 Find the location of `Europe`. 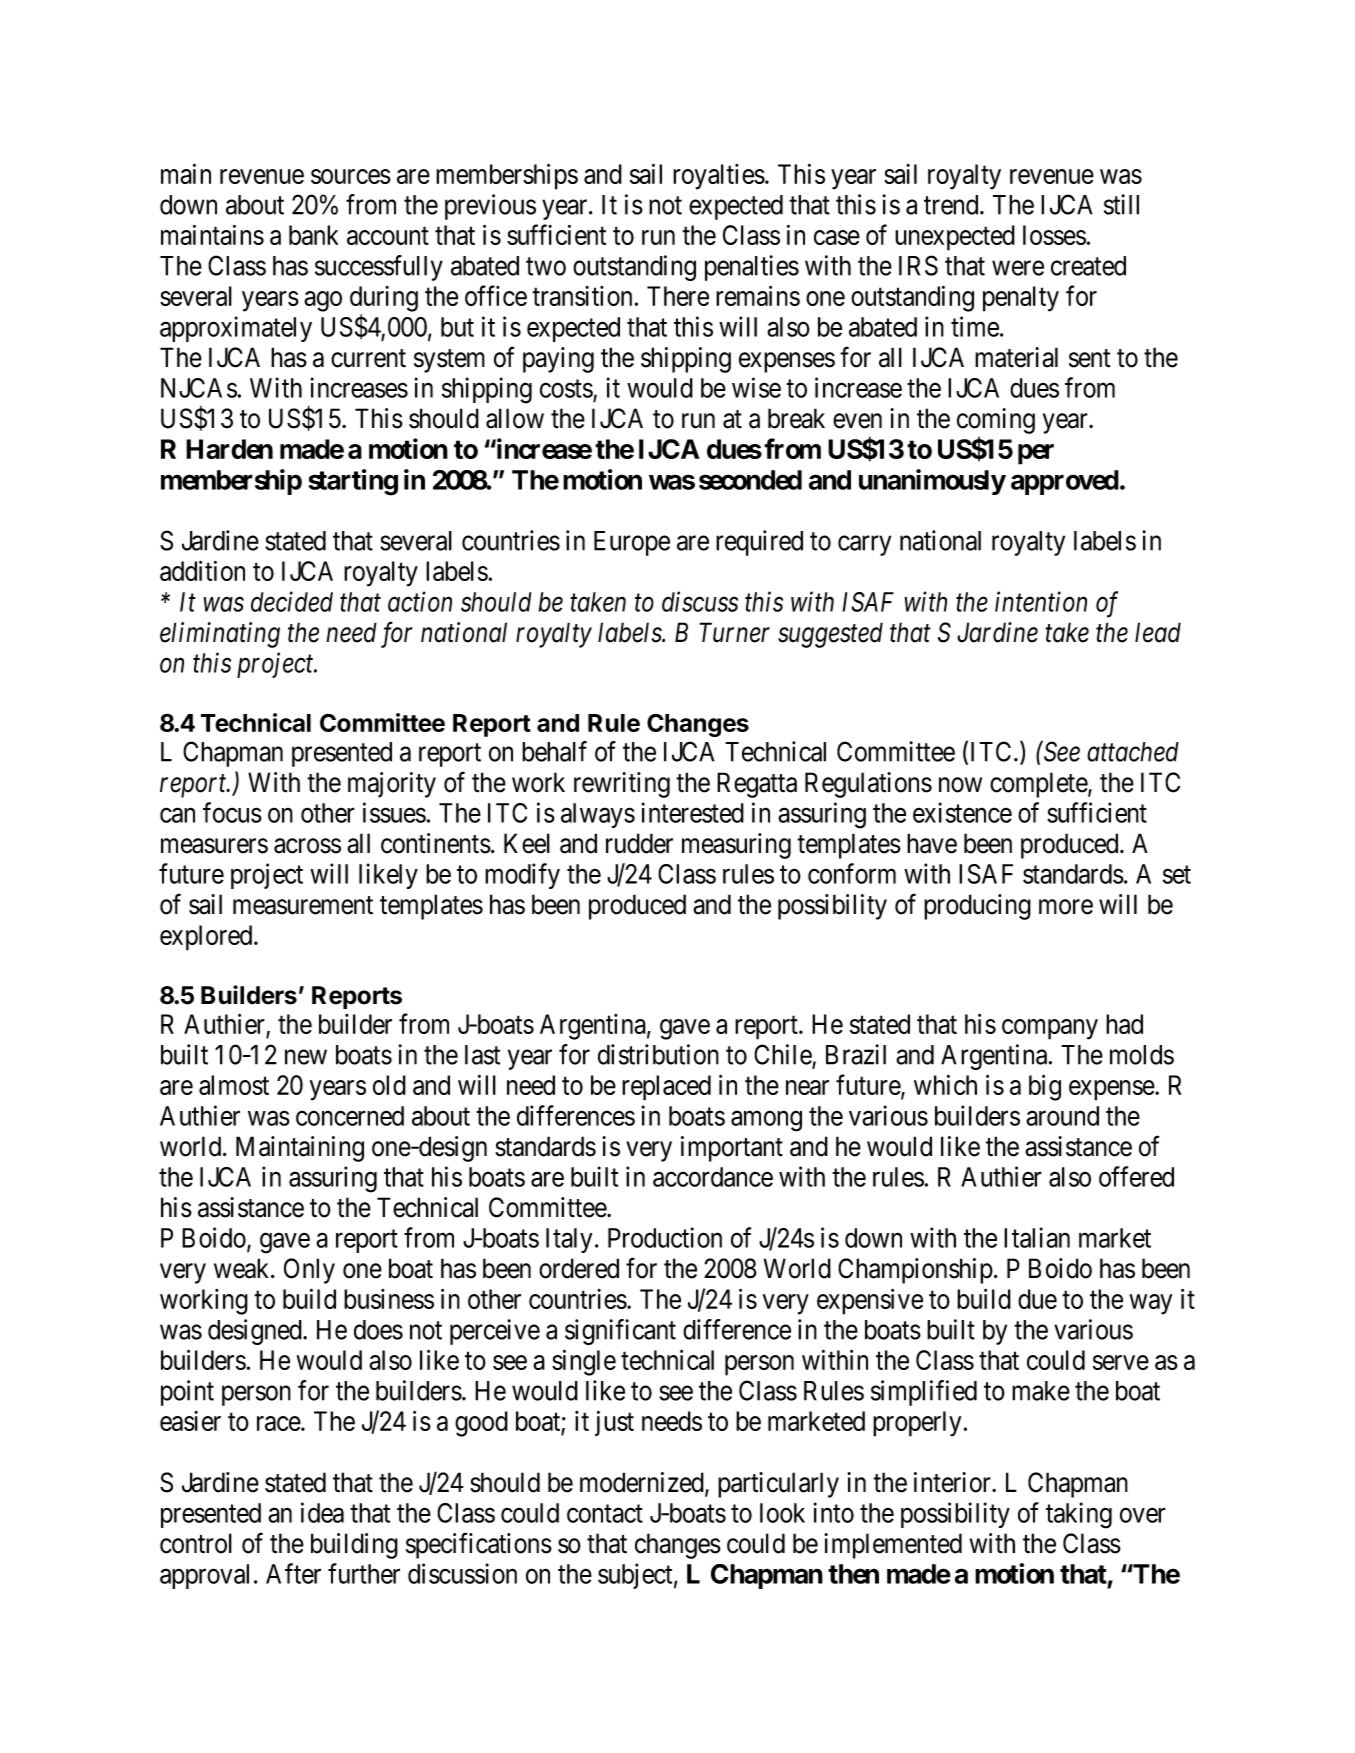

Europe is located at coordinates (632, 543).
